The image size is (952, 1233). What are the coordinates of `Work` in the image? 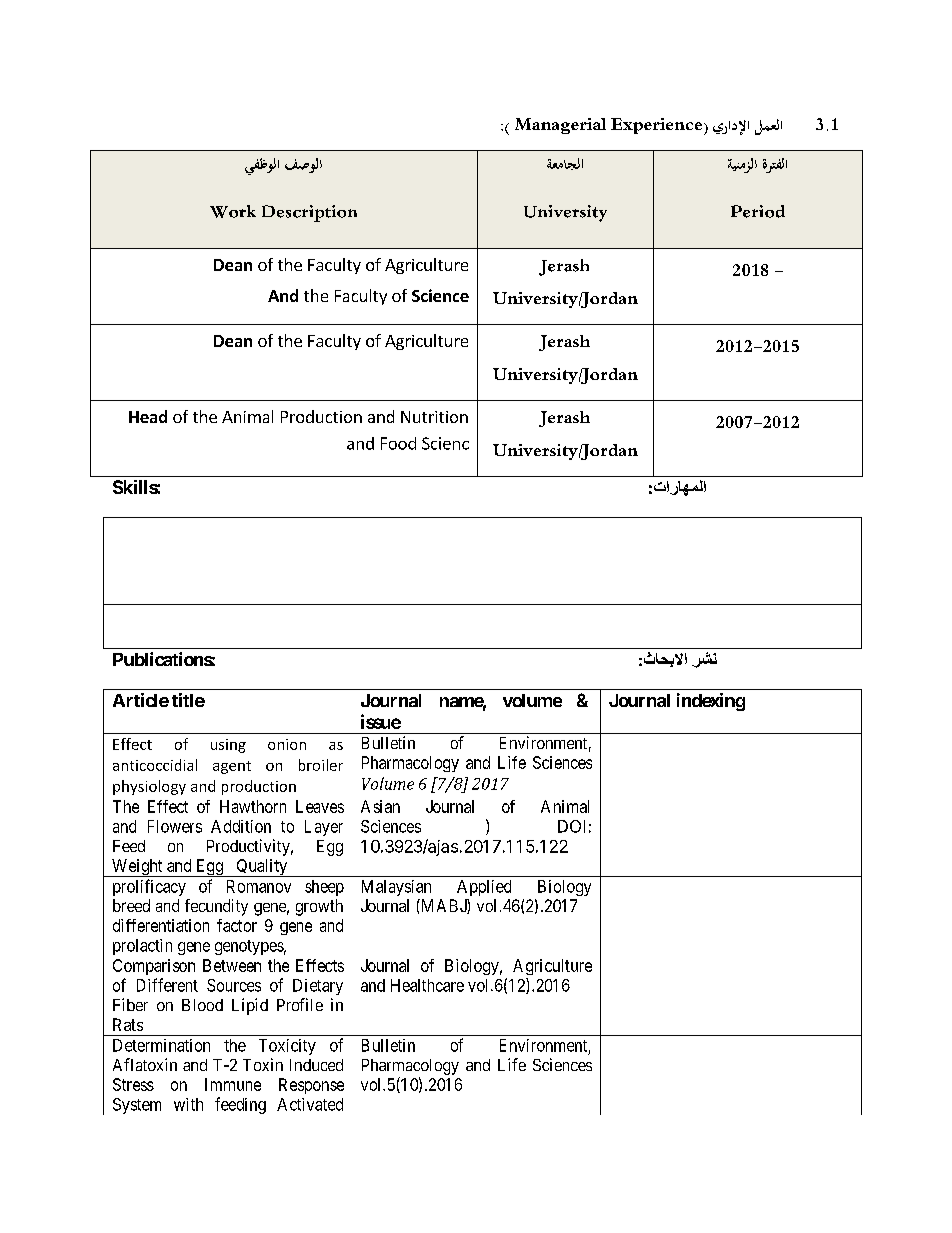 It's located at (233, 211).
